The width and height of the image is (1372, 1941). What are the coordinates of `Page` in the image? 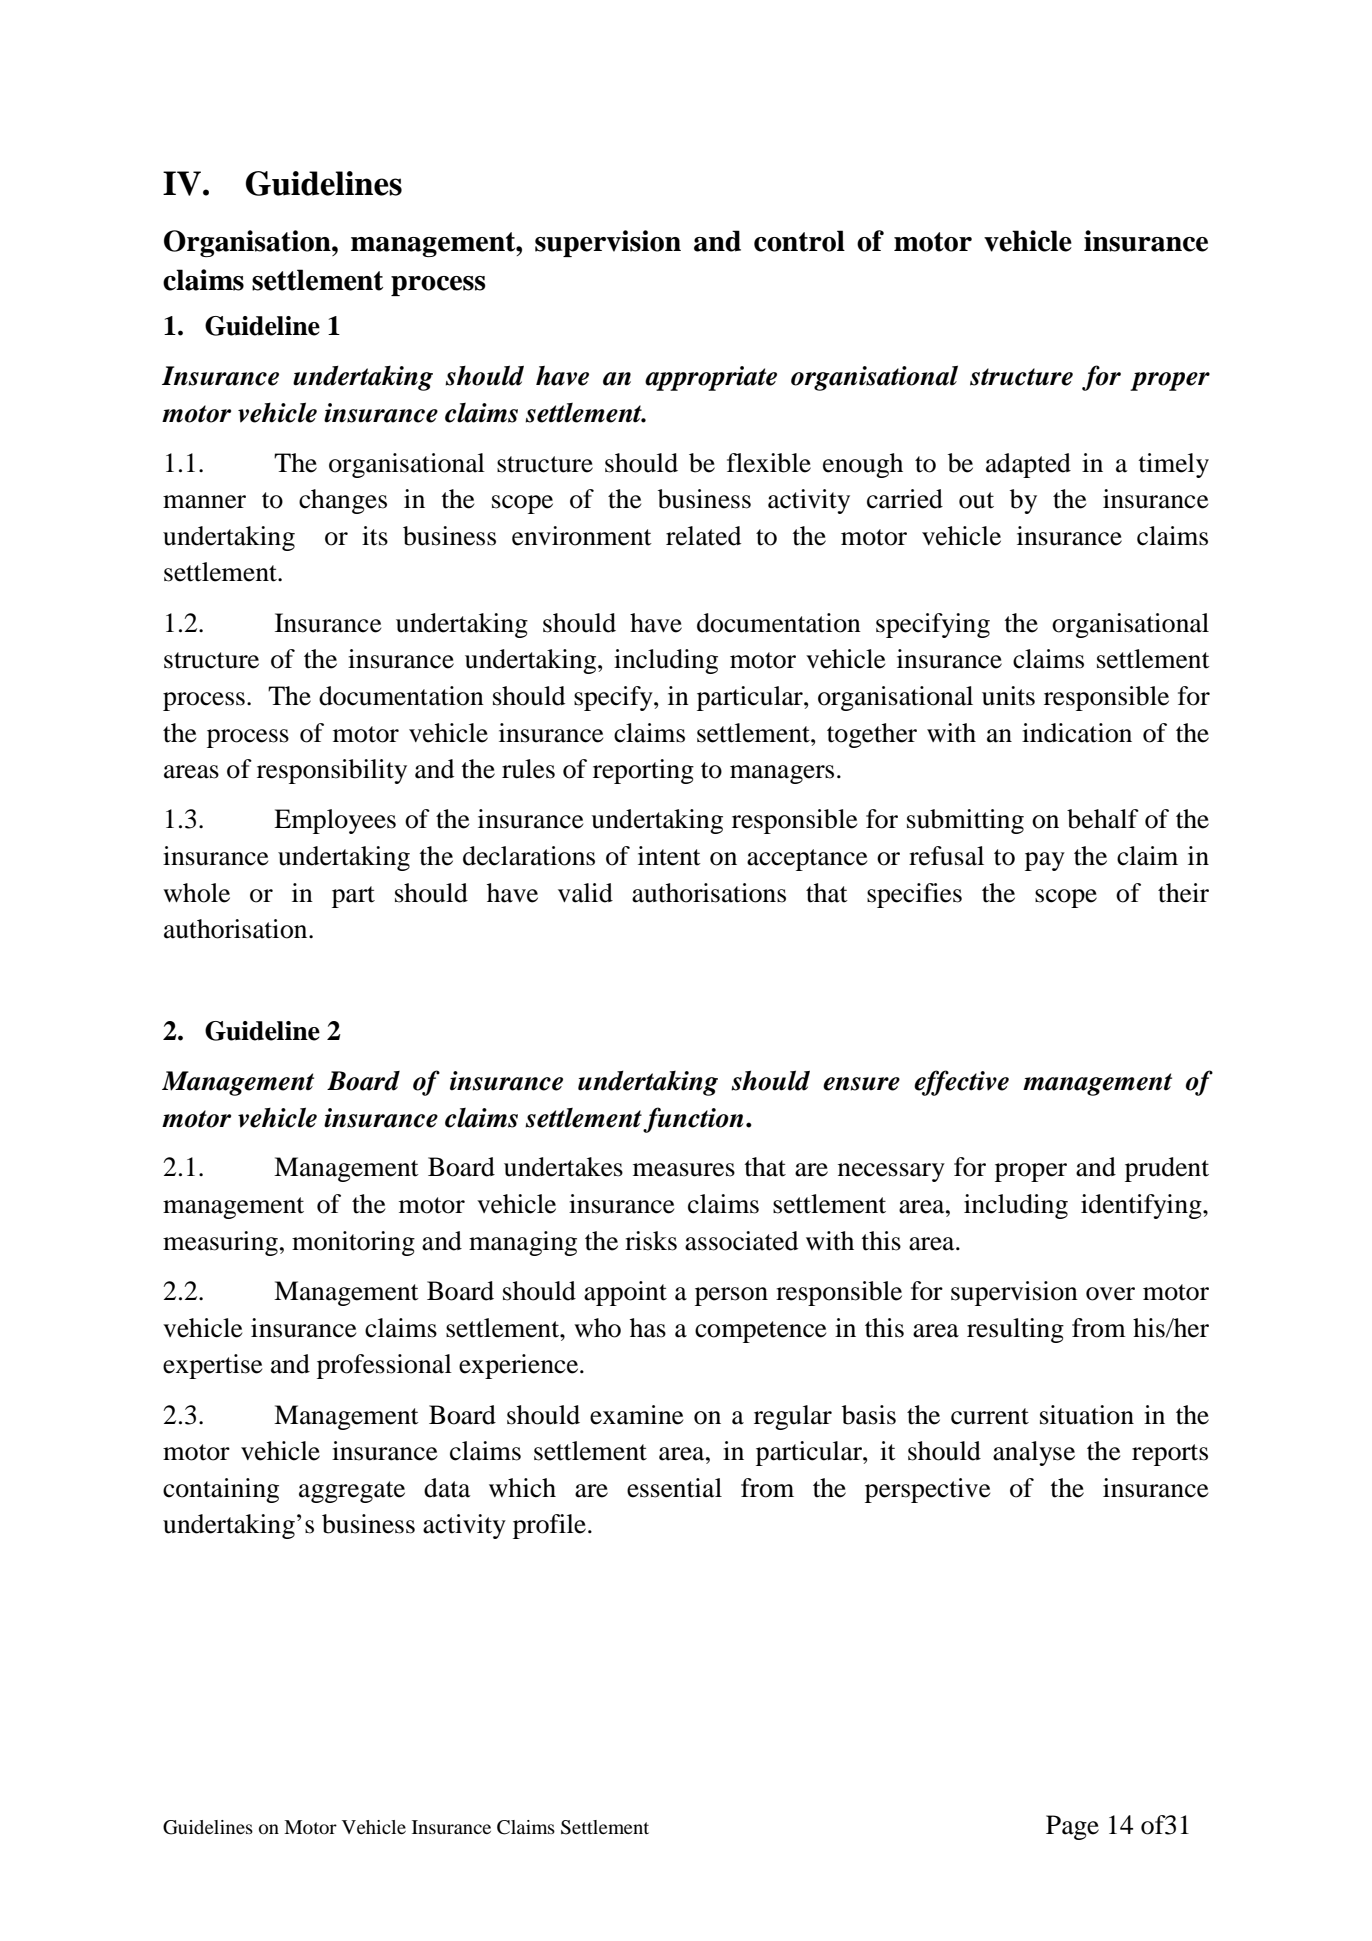 It's located at (1072, 1827).
